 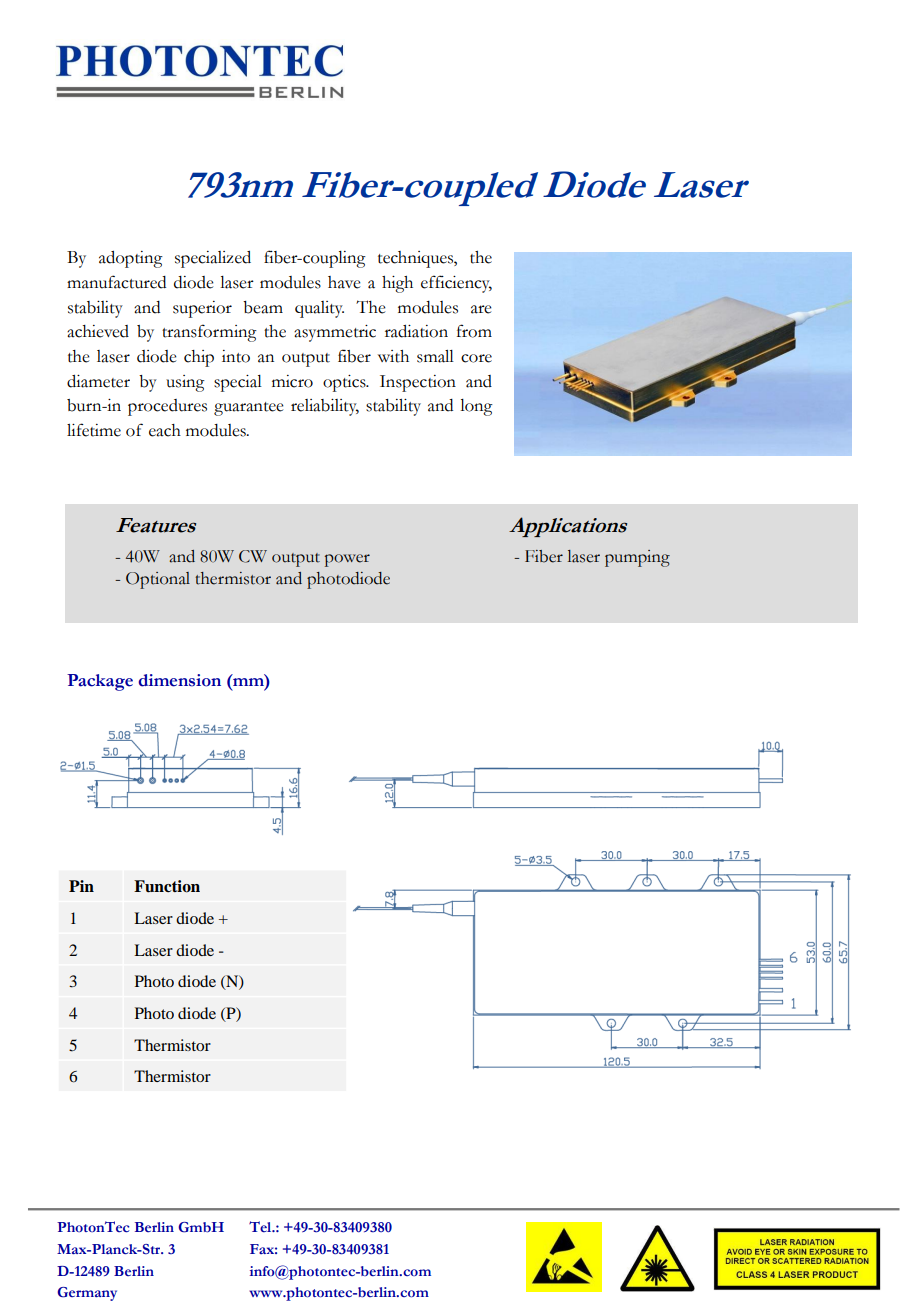 What do you see at coordinates (481, 309) in the page?
I see `are` at bounding box center [481, 309].
